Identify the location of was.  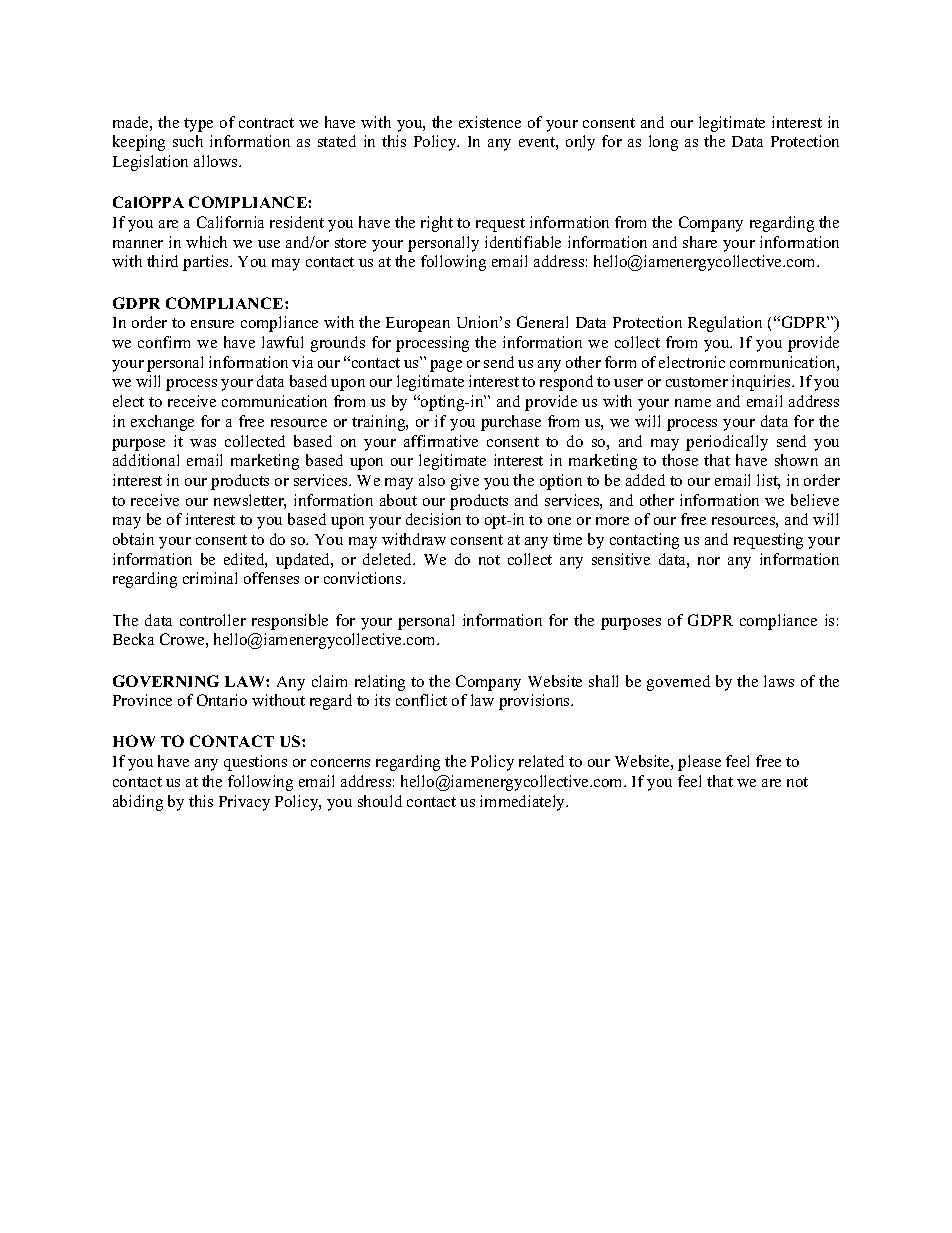
(203, 443).
